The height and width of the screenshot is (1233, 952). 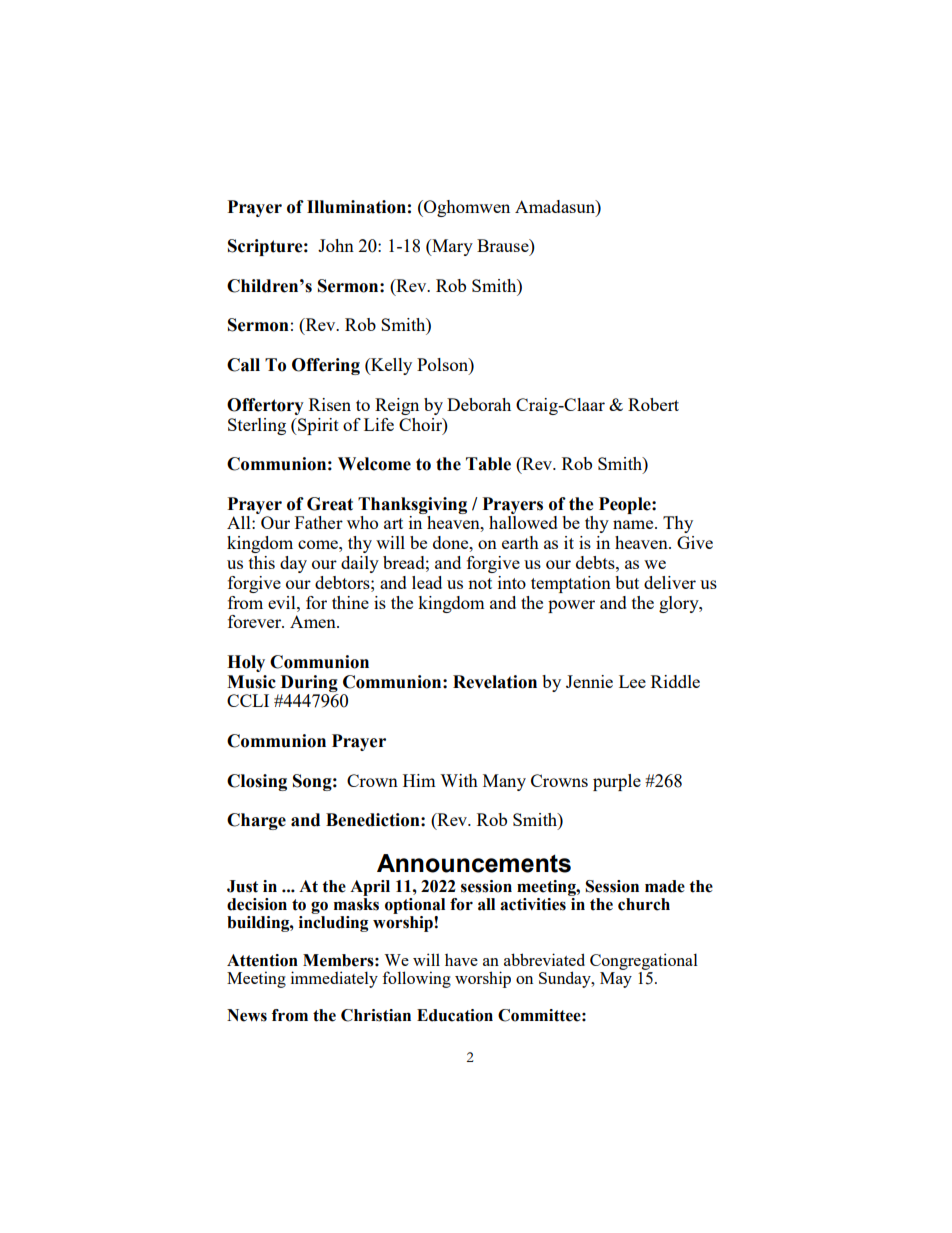 What do you see at coordinates (283, 602) in the screenshot?
I see `evil` at bounding box center [283, 602].
